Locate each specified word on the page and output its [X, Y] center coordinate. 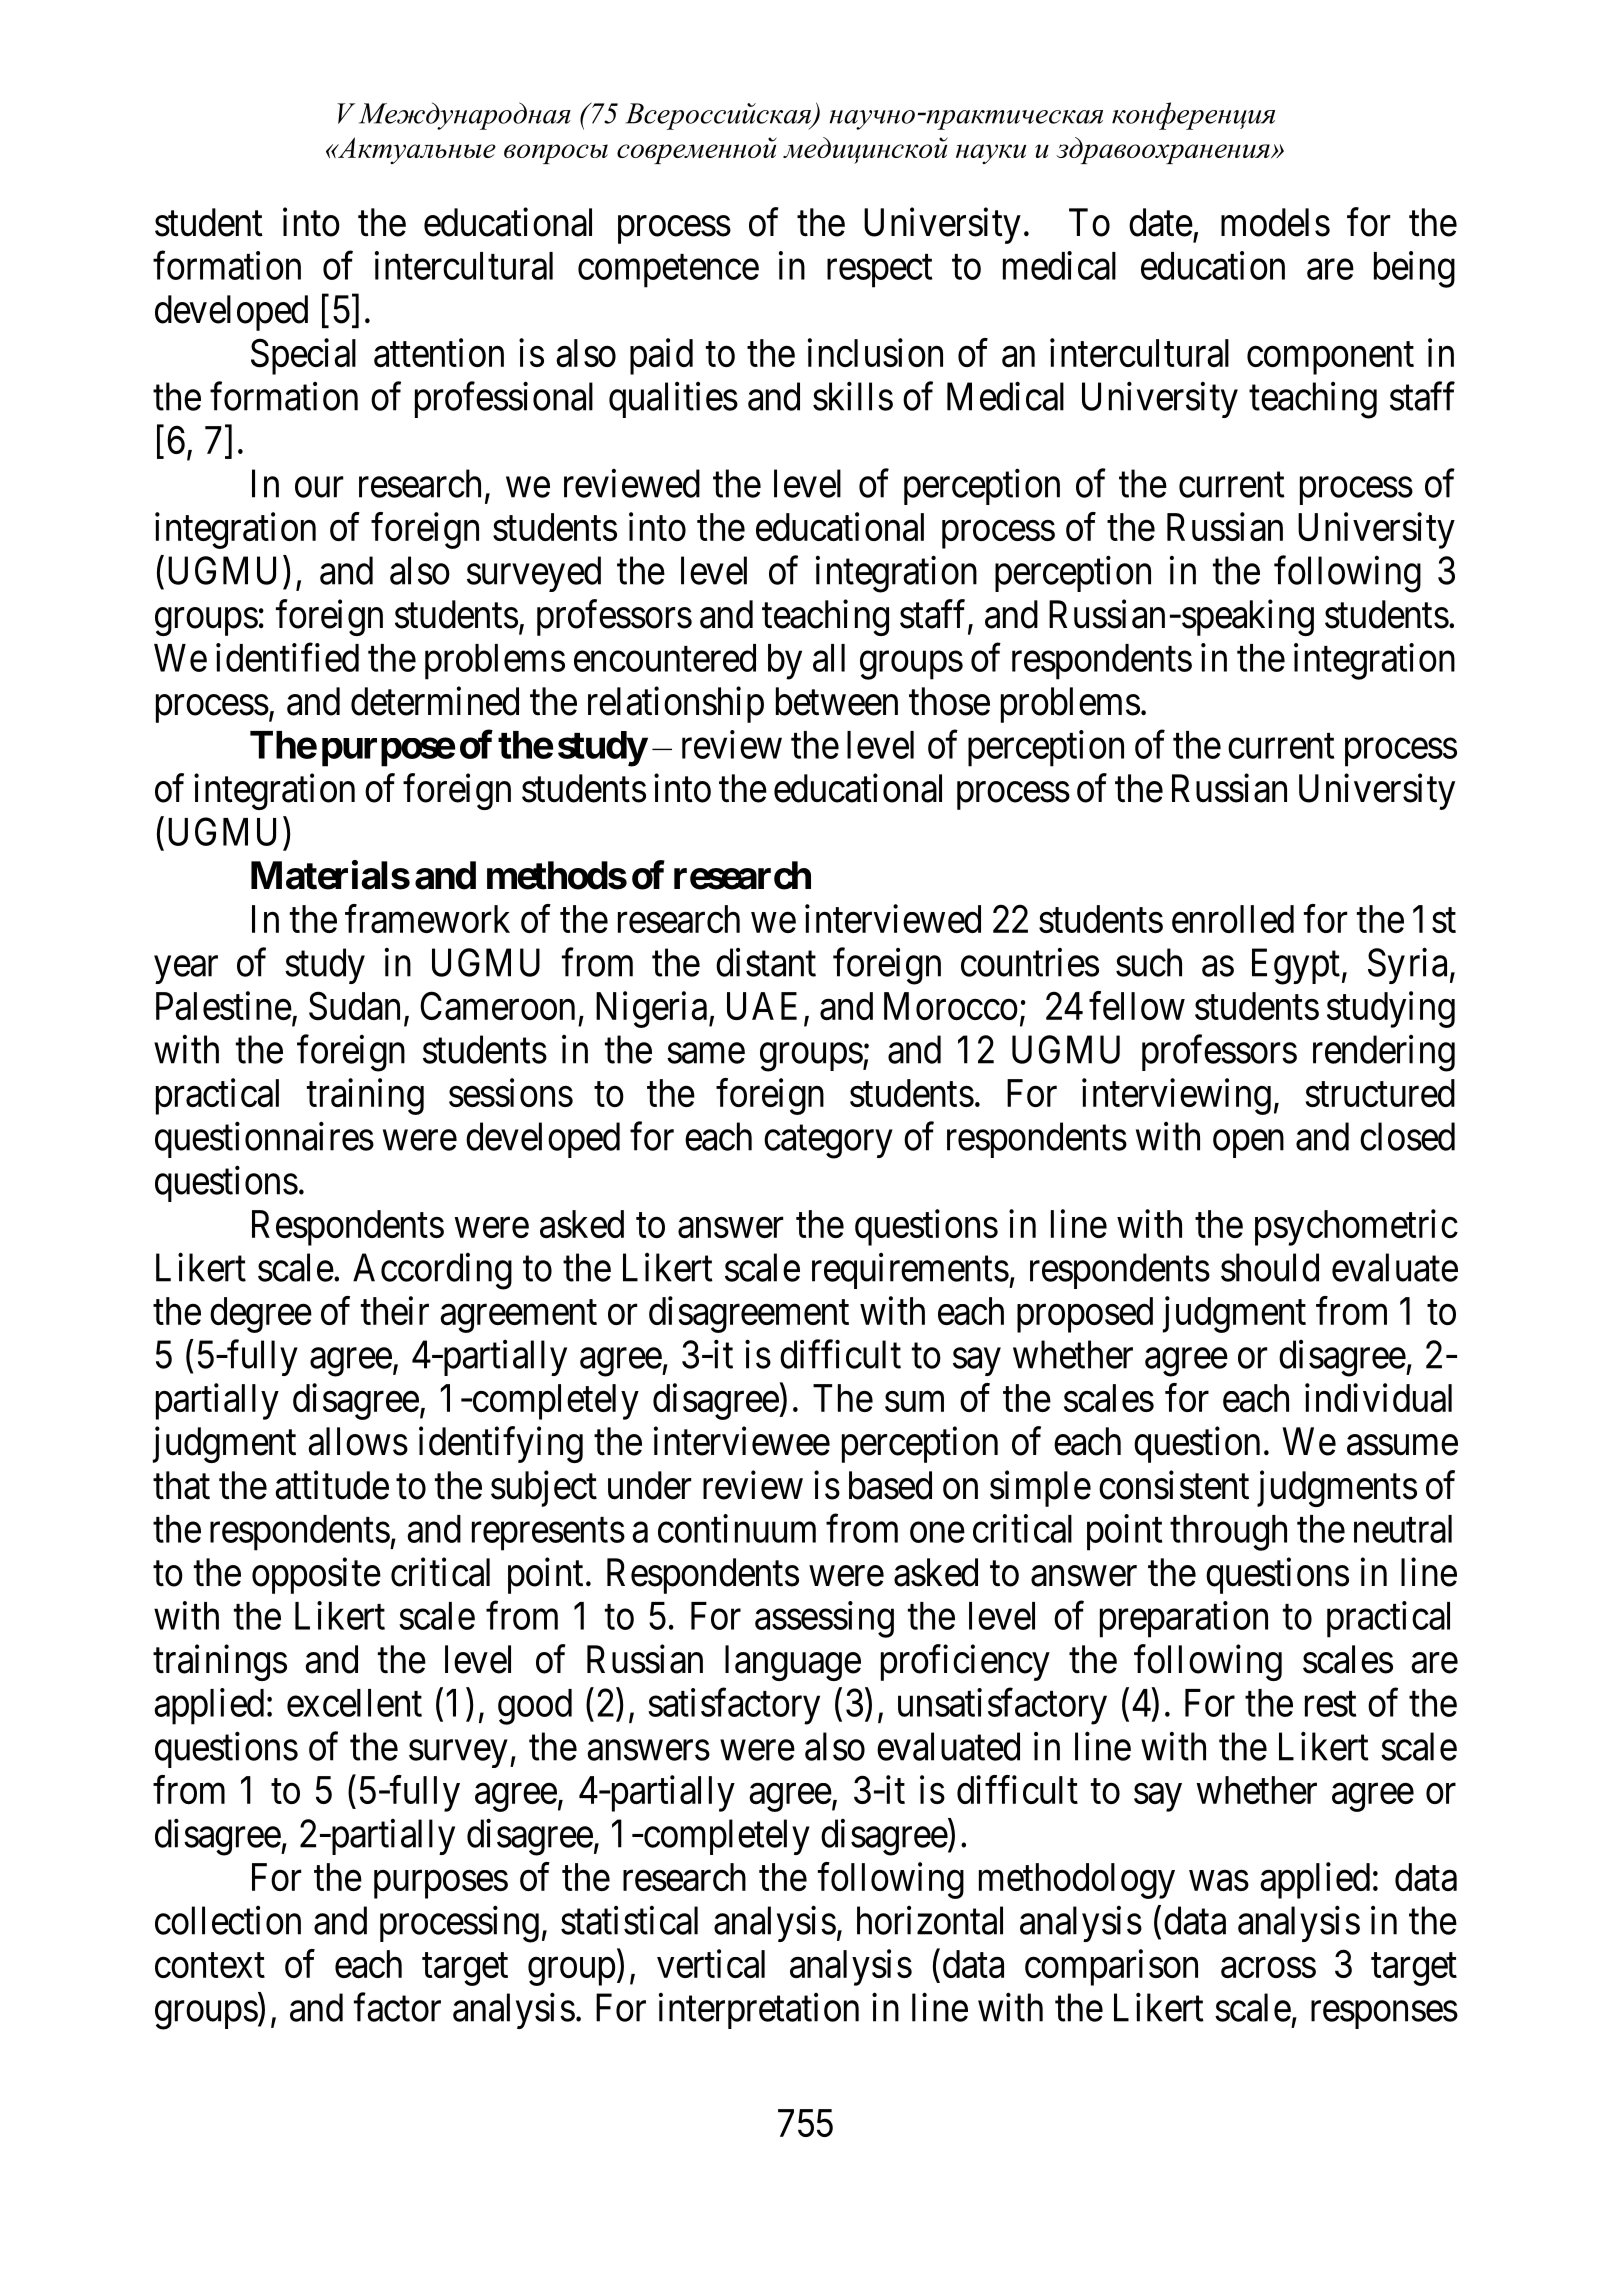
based [890, 1485]
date [1161, 222]
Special [303, 356]
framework [427, 918]
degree [261, 1315]
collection [228, 1920]
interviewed [893, 918]
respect [879, 271]
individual [1378, 1397]
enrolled [1233, 919]
